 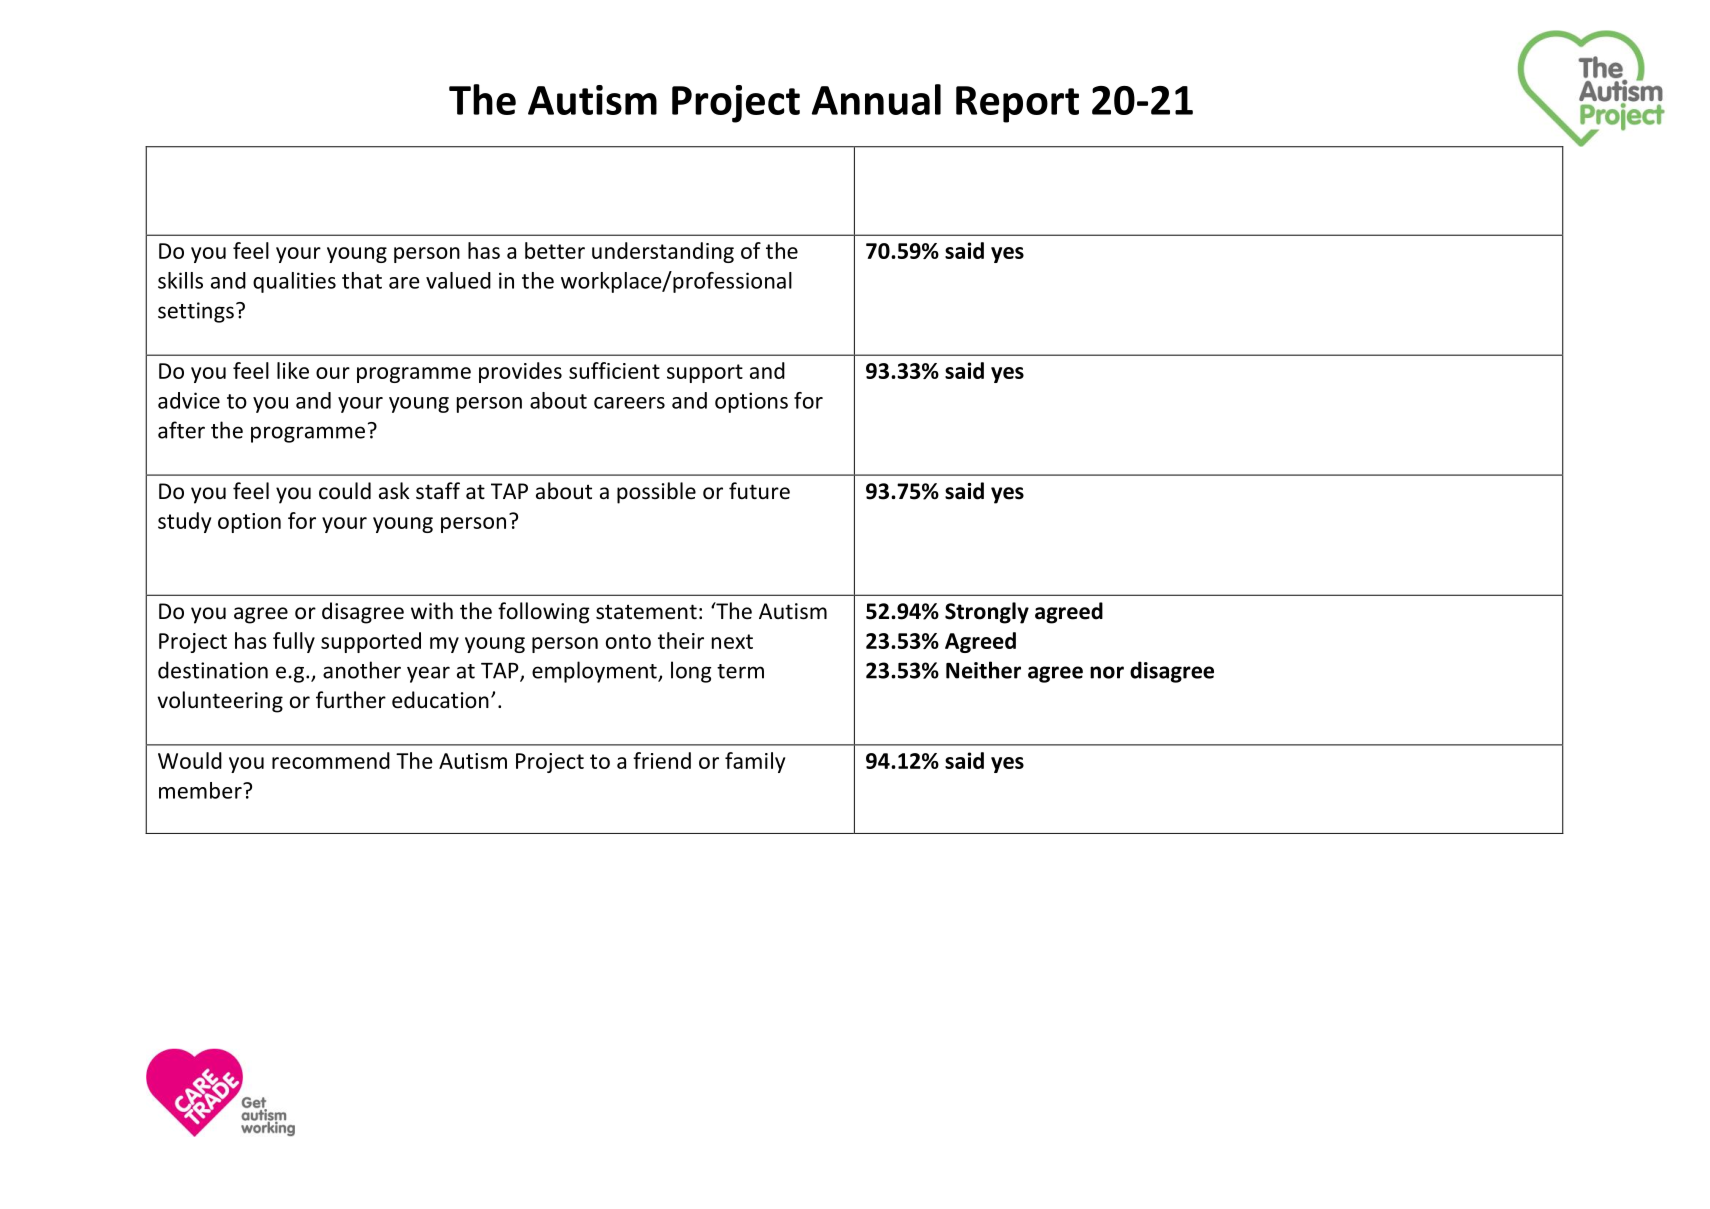 What do you see at coordinates (331, 760) in the screenshot?
I see `recommend` at bounding box center [331, 760].
